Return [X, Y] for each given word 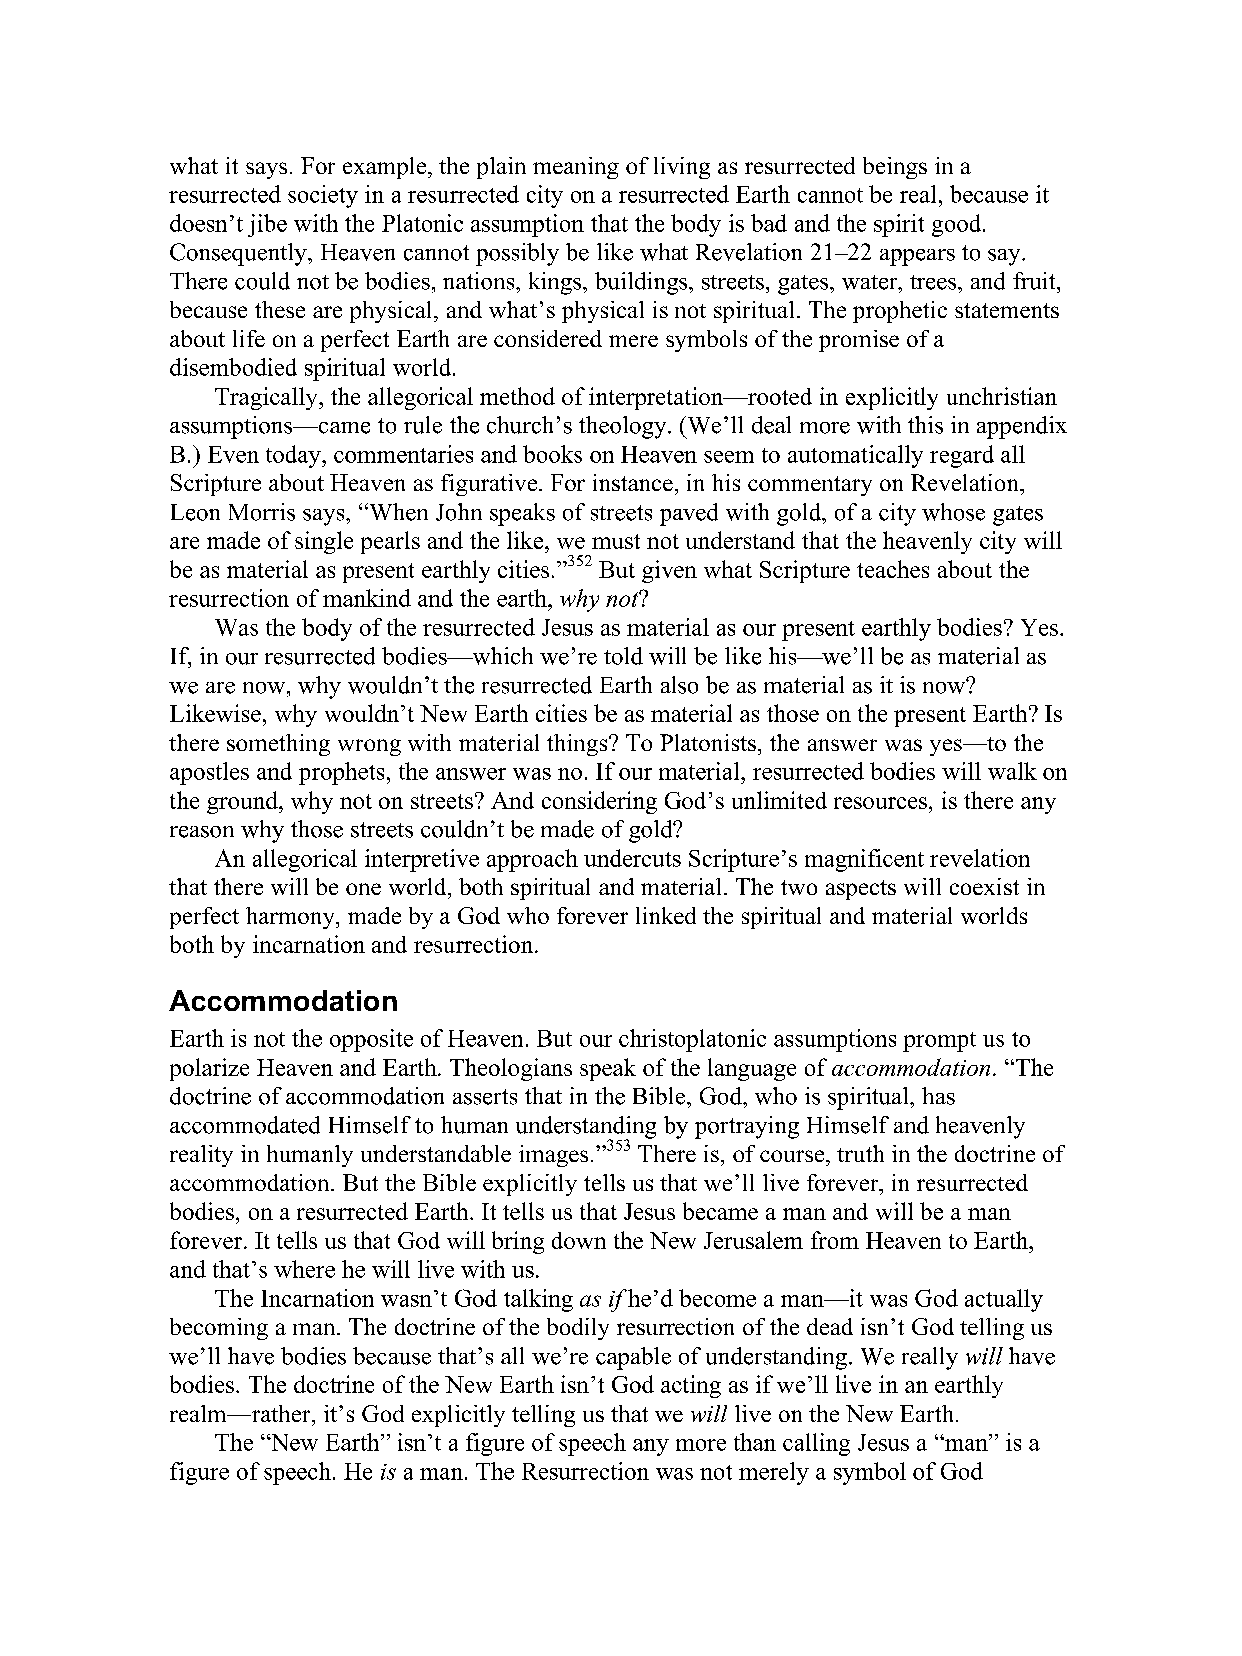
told [623, 656]
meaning [576, 168]
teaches [893, 569]
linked [666, 915]
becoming [219, 1329]
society [323, 196]
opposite [371, 1040]
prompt [939, 1042]
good [958, 225]
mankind [367, 598]
